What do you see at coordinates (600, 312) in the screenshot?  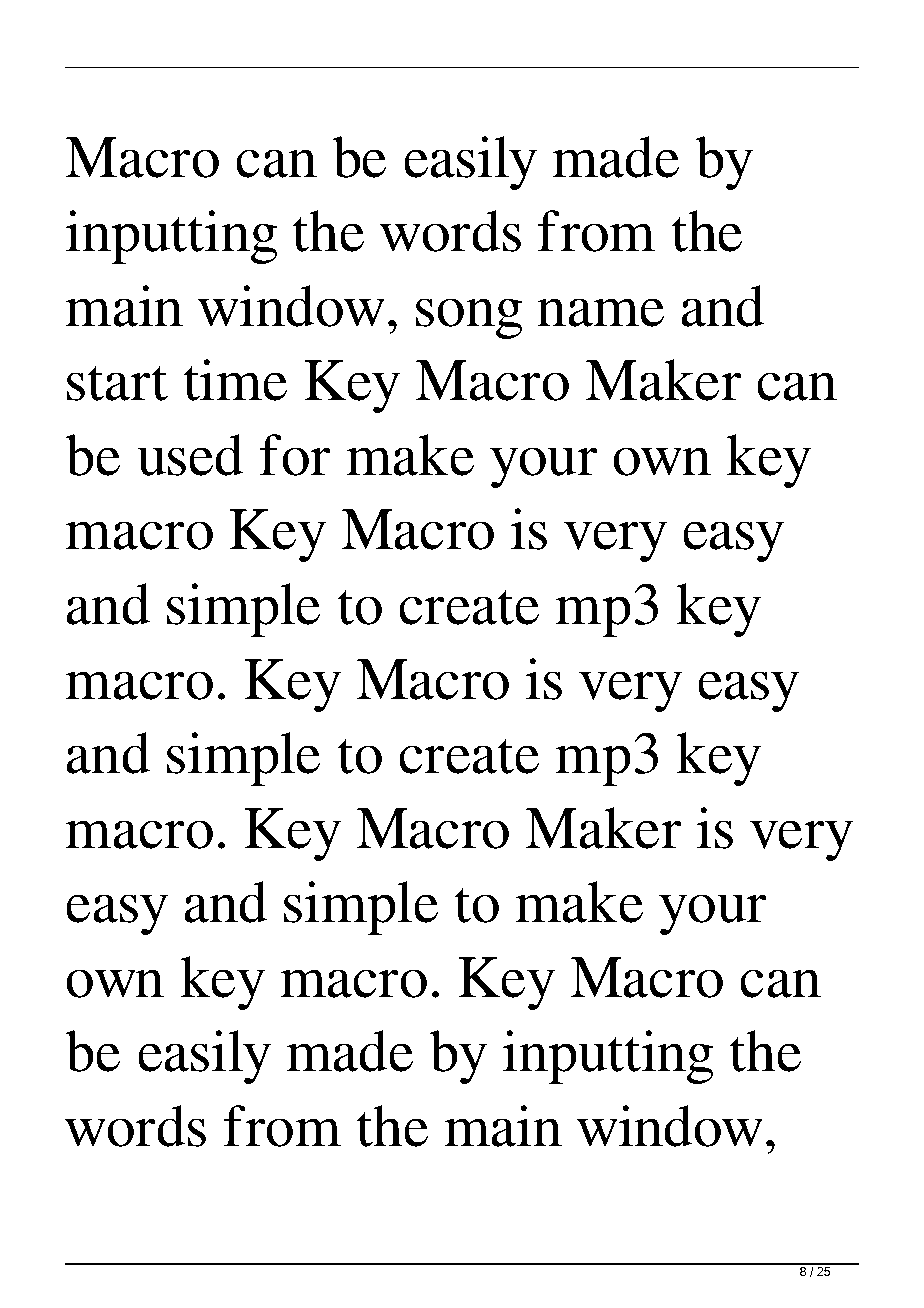 I see `name` at bounding box center [600, 312].
